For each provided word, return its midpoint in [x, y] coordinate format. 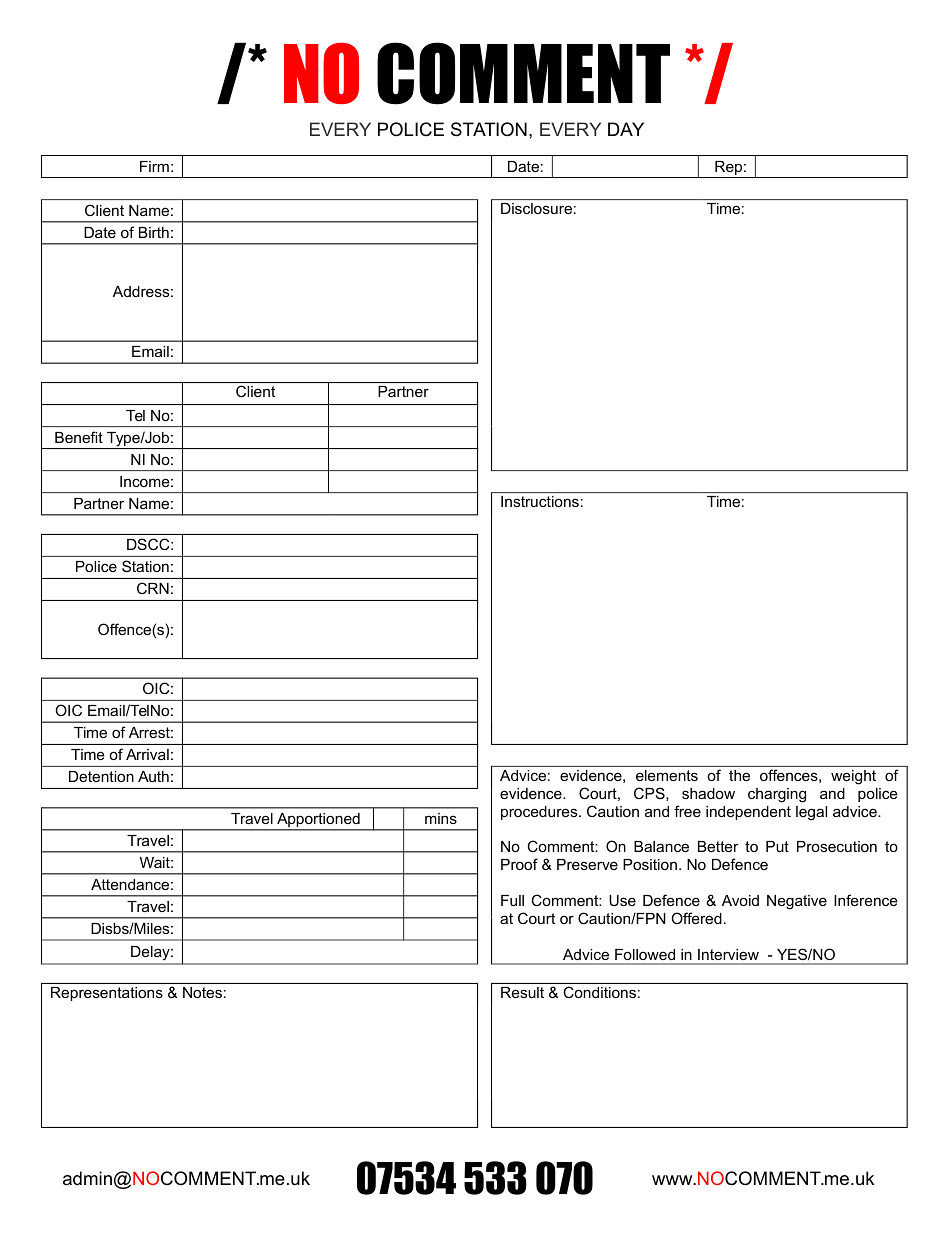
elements [667, 775]
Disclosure [536, 208]
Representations [107, 994]
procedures [540, 813]
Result [522, 992]
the [739, 775]
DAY [626, 129]
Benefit [79, 437]
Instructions [540, 501]
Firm [154, 166]
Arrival [147, 754]
